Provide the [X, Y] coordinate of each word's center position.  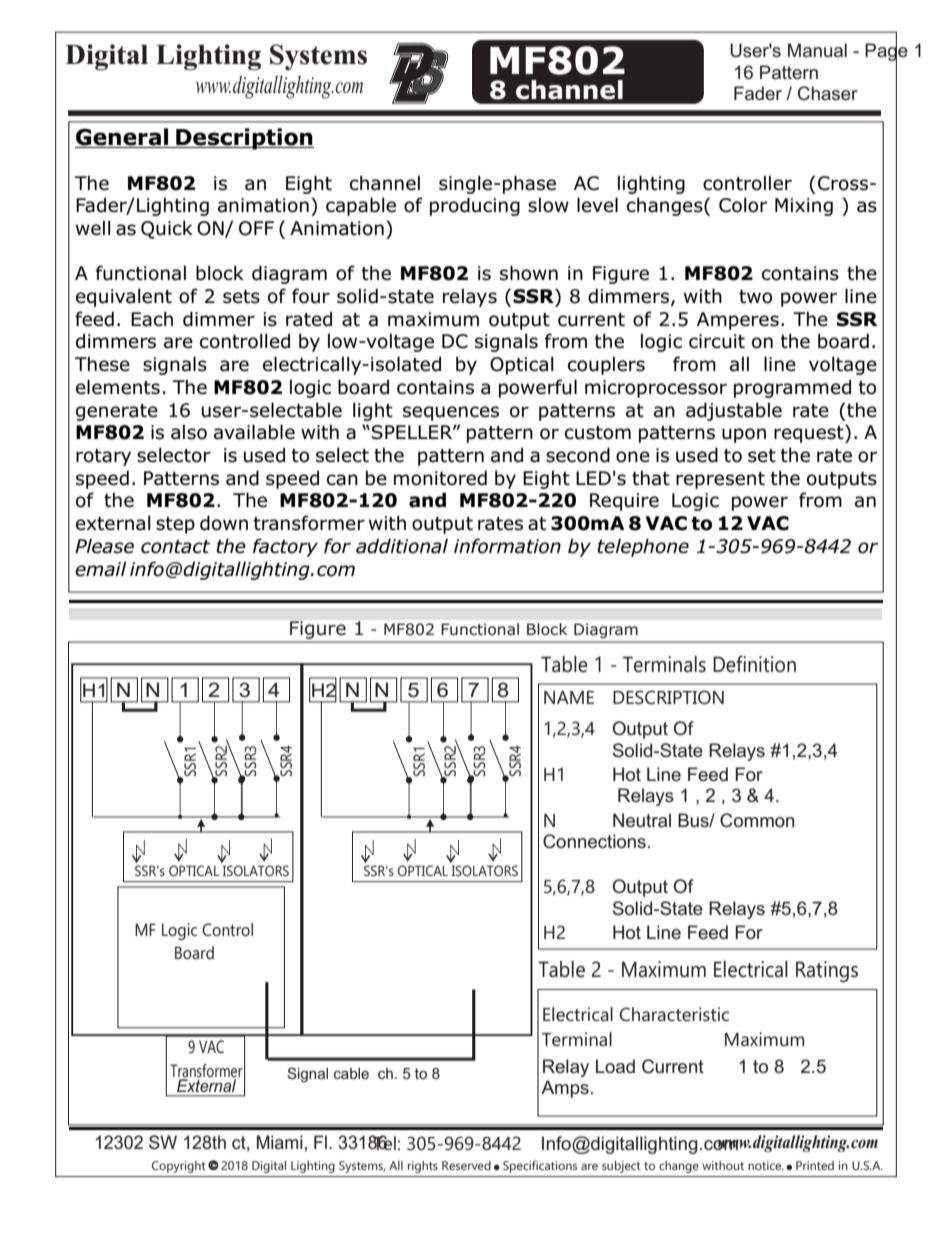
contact [175, 547]
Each [152, 319]
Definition [754, 664]
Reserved [466, 1165]
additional [402, 546]
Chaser [828, 93]
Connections [594, 841]
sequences [451, 413]
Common [757, 820]
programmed [792, 388]
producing [475, 206]
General [123, 138]
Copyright [179, 1167]
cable [351, 1073]
